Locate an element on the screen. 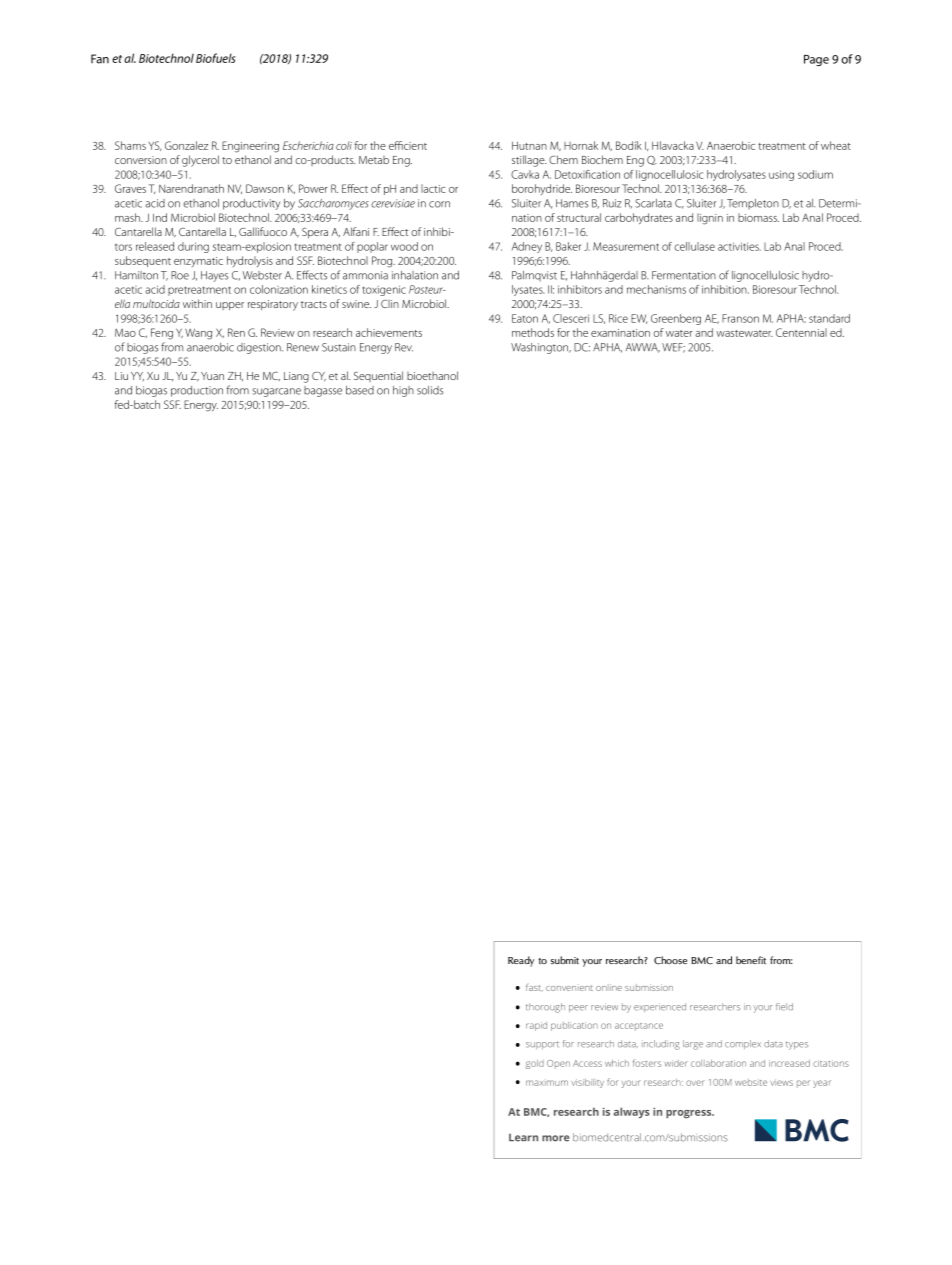 Image resolution: width=952 pixels, height=1265 pixels. Biofuels is located at coordinates (215, 58).
